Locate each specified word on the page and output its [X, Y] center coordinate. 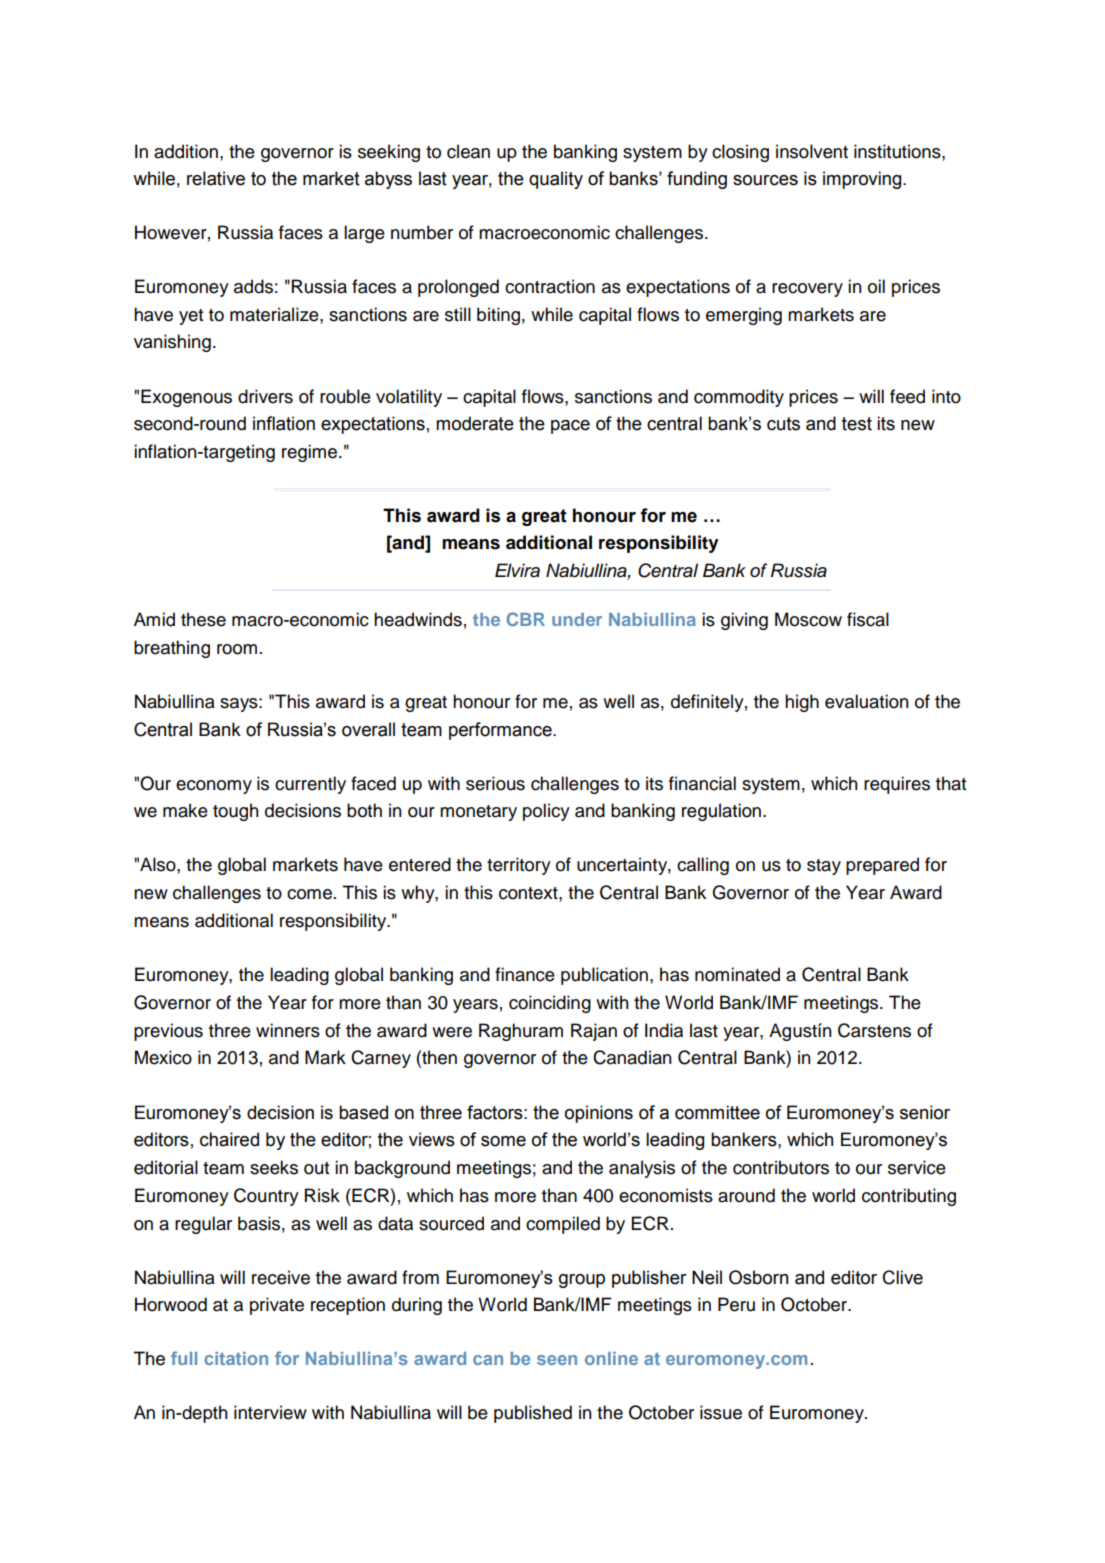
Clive [903, 1277]
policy [546, 812]
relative [216, 178]
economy [214, 787]
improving [863, 180]
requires [897, 785]
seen [557, 1360]
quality [556, 180]
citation [236, 1358]
